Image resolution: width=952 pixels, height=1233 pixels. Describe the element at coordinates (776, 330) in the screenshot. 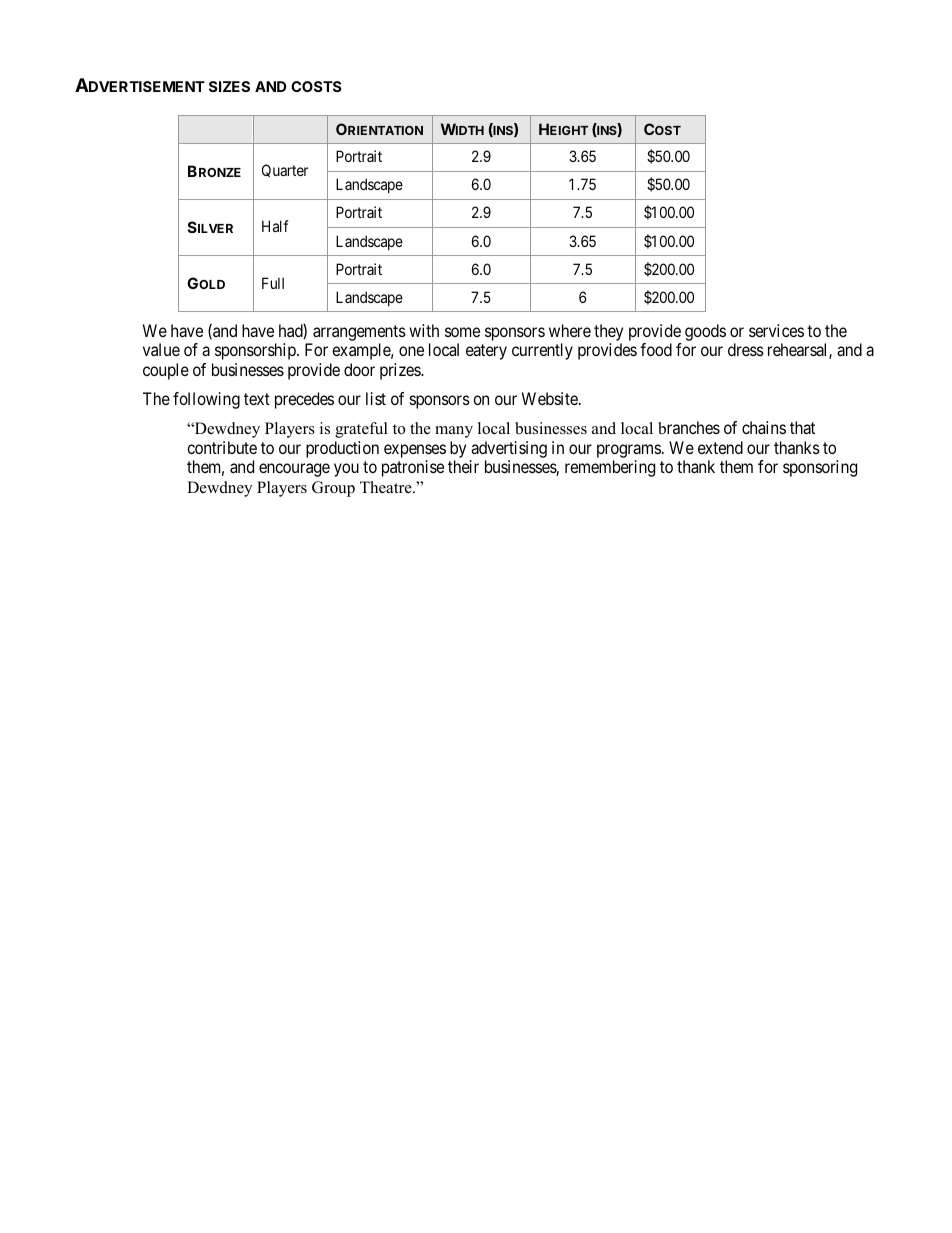

I see `services` at that location.
